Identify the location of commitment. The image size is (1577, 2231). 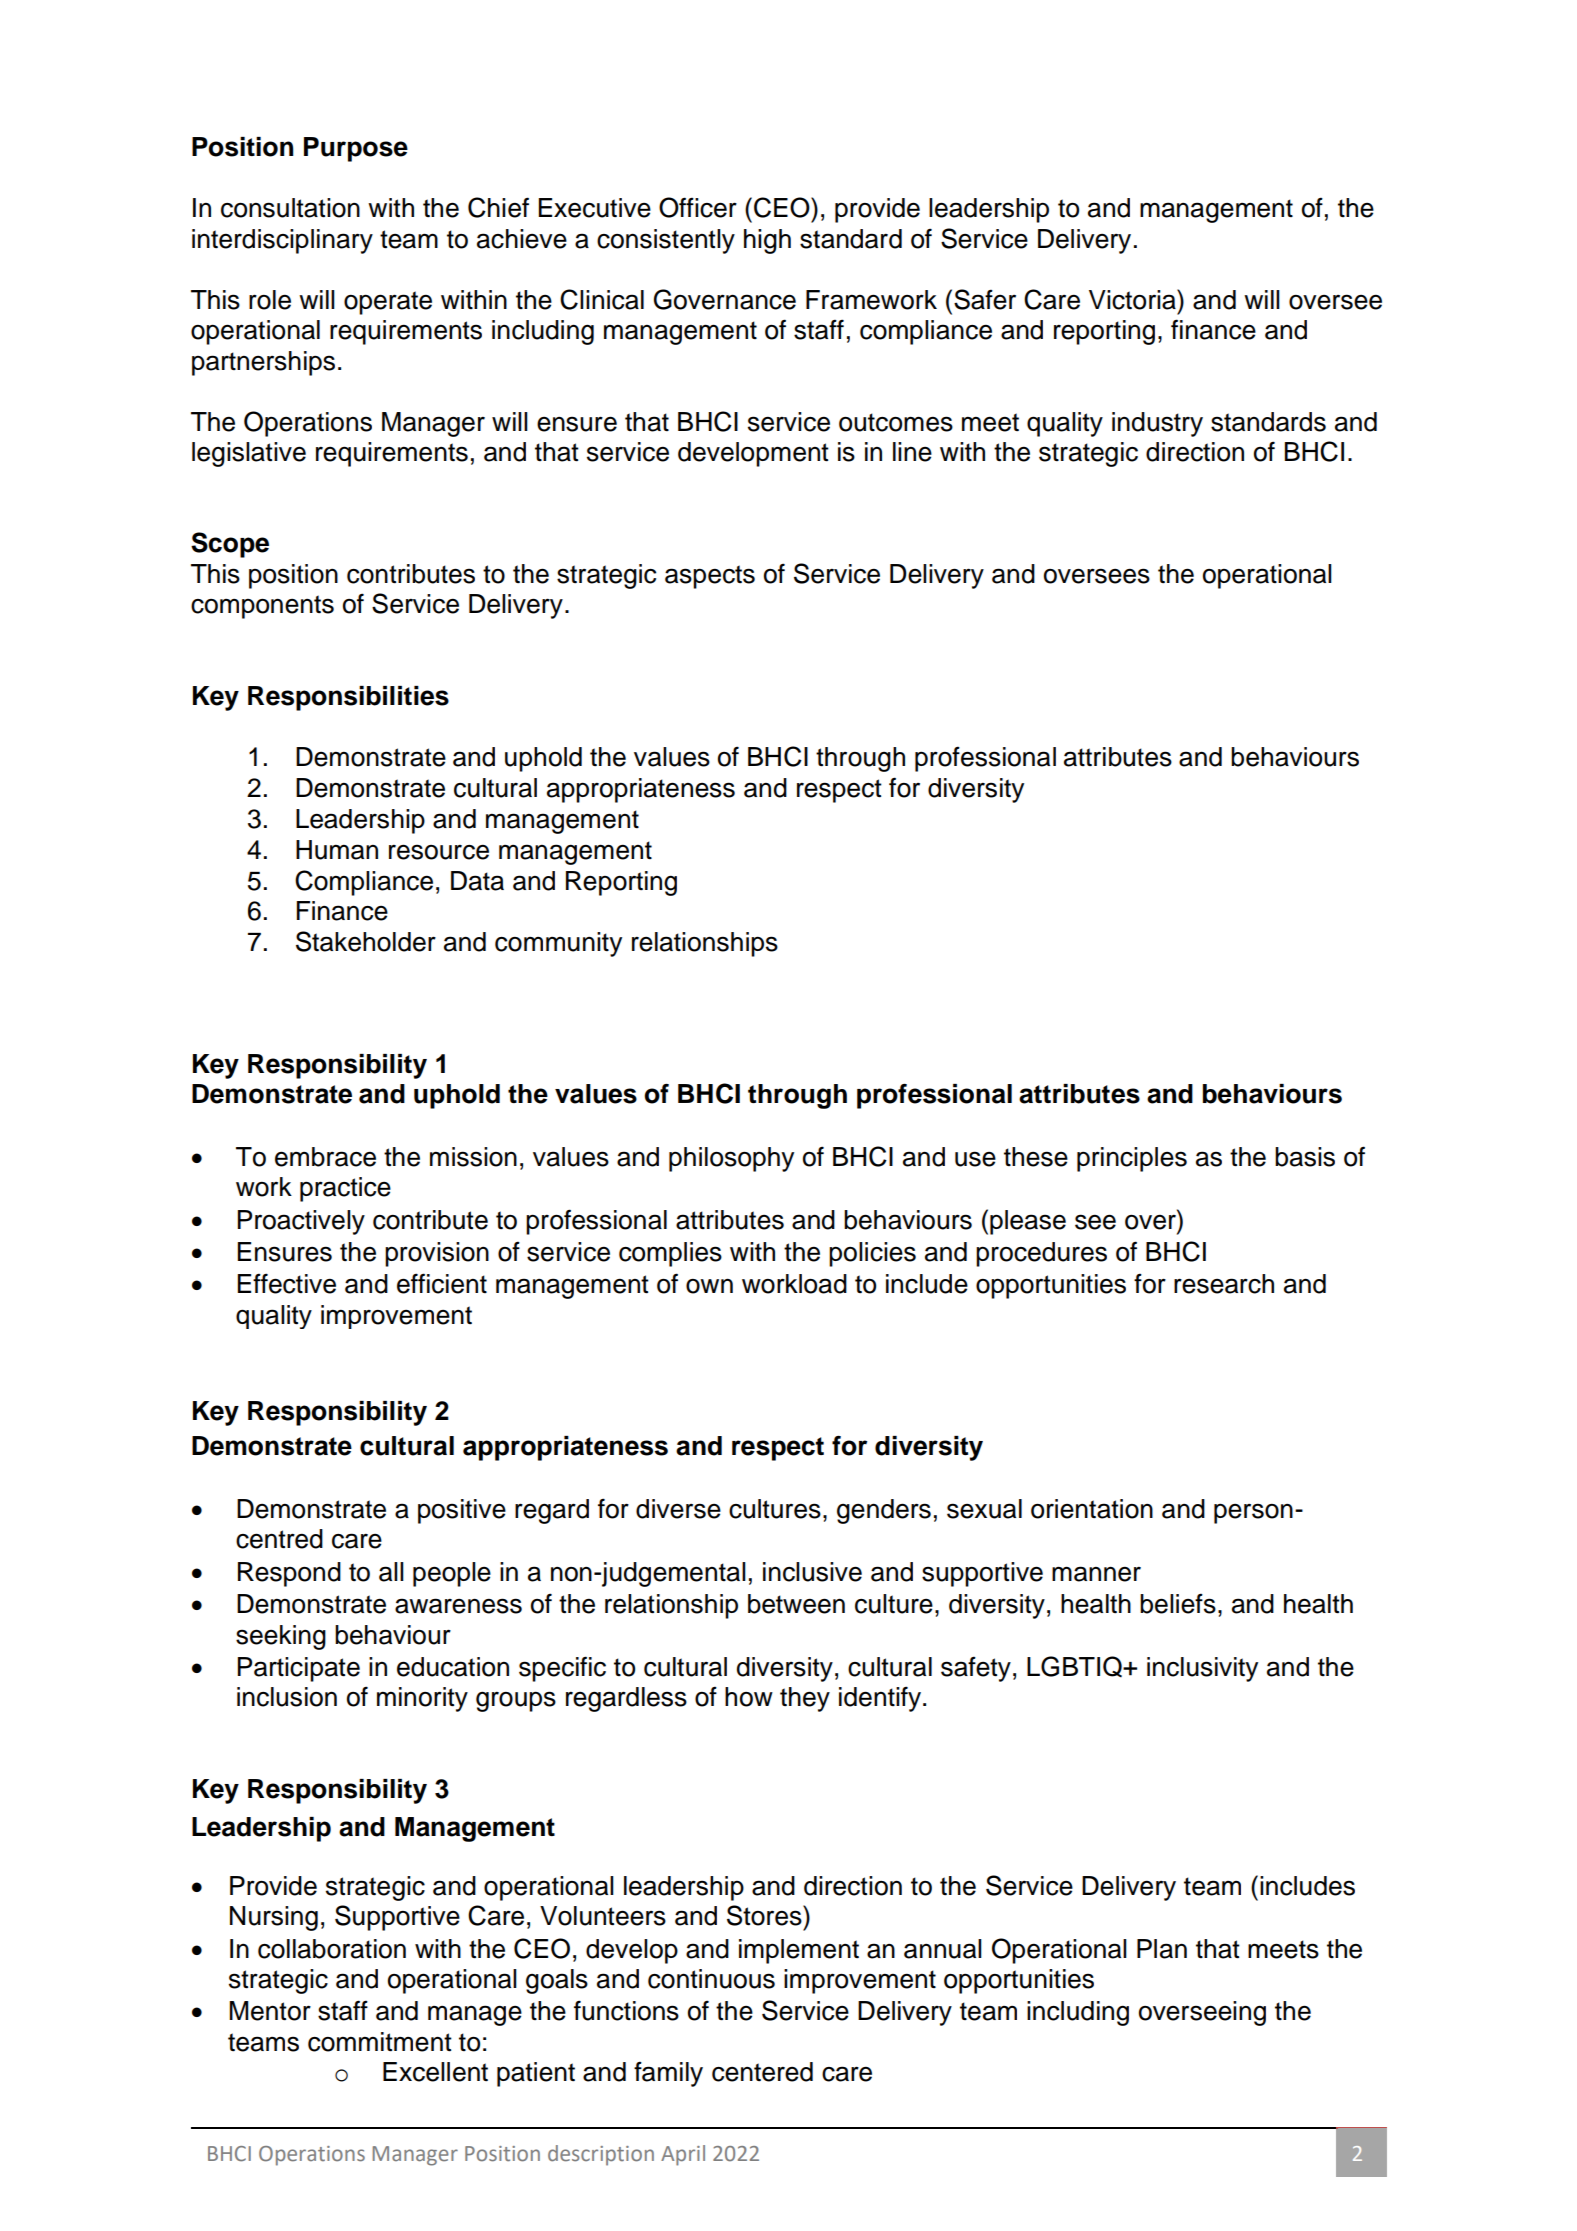
(380, 2042).
